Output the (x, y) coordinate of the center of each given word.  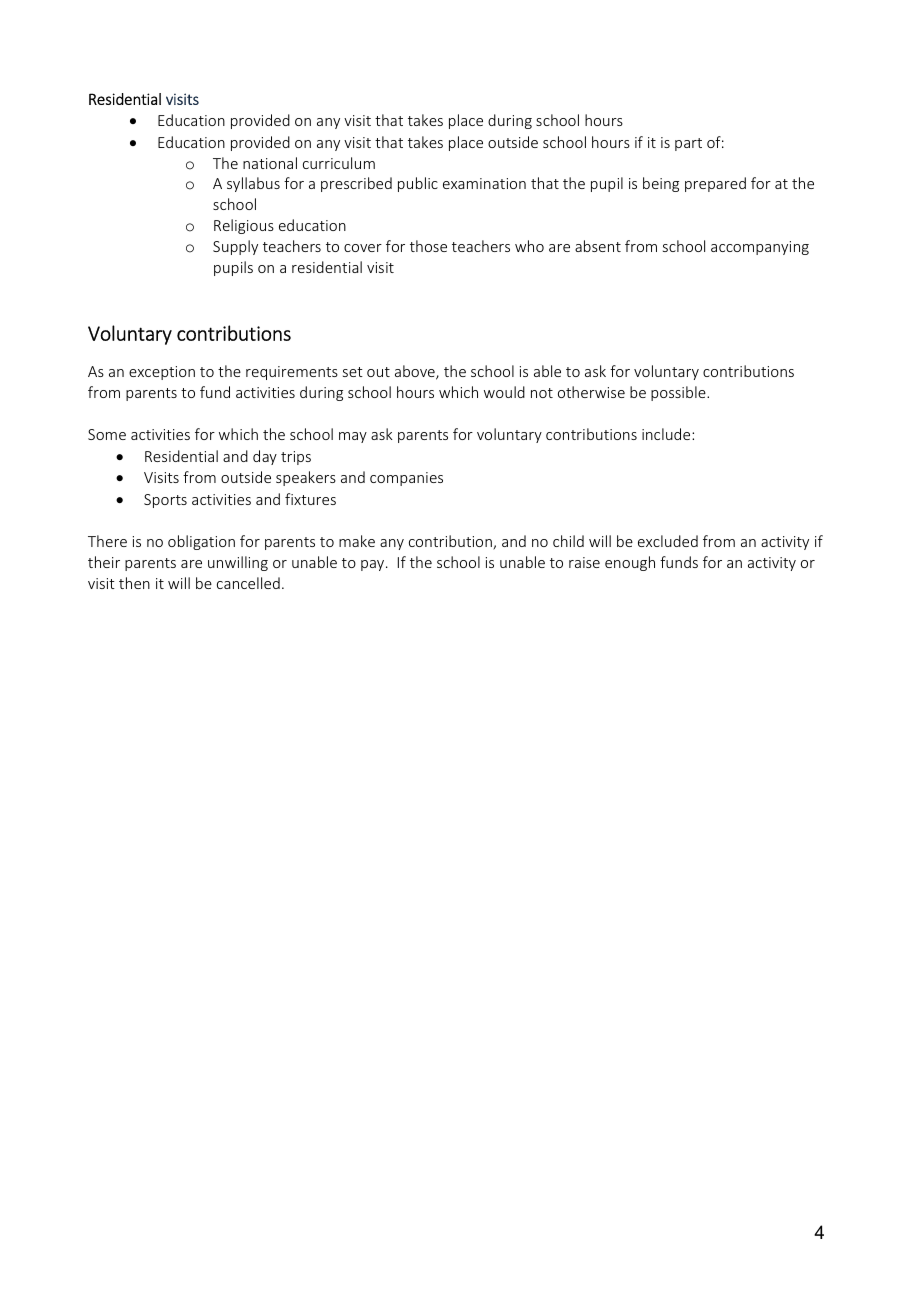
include (667, 434)
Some (107, 434)
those (428, 246)
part (688, 144)
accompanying (760, 248)
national (270, 163)
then (134, 583)
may (353, 437)
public (418, 184)
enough (630, 563)
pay (374, 565)
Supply (235, 247)
